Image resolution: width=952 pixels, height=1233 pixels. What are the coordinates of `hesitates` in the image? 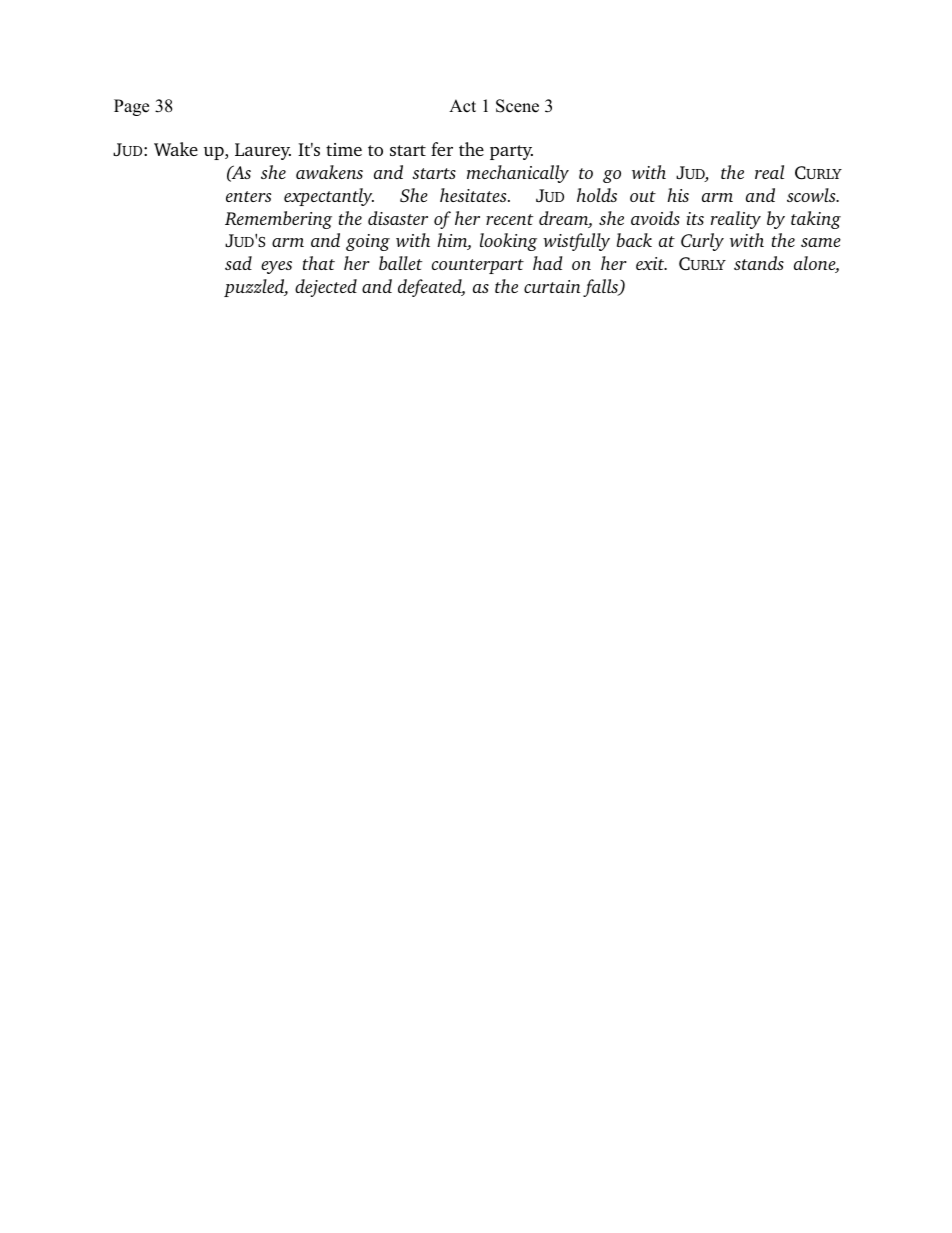 It's located at (474, 195).
